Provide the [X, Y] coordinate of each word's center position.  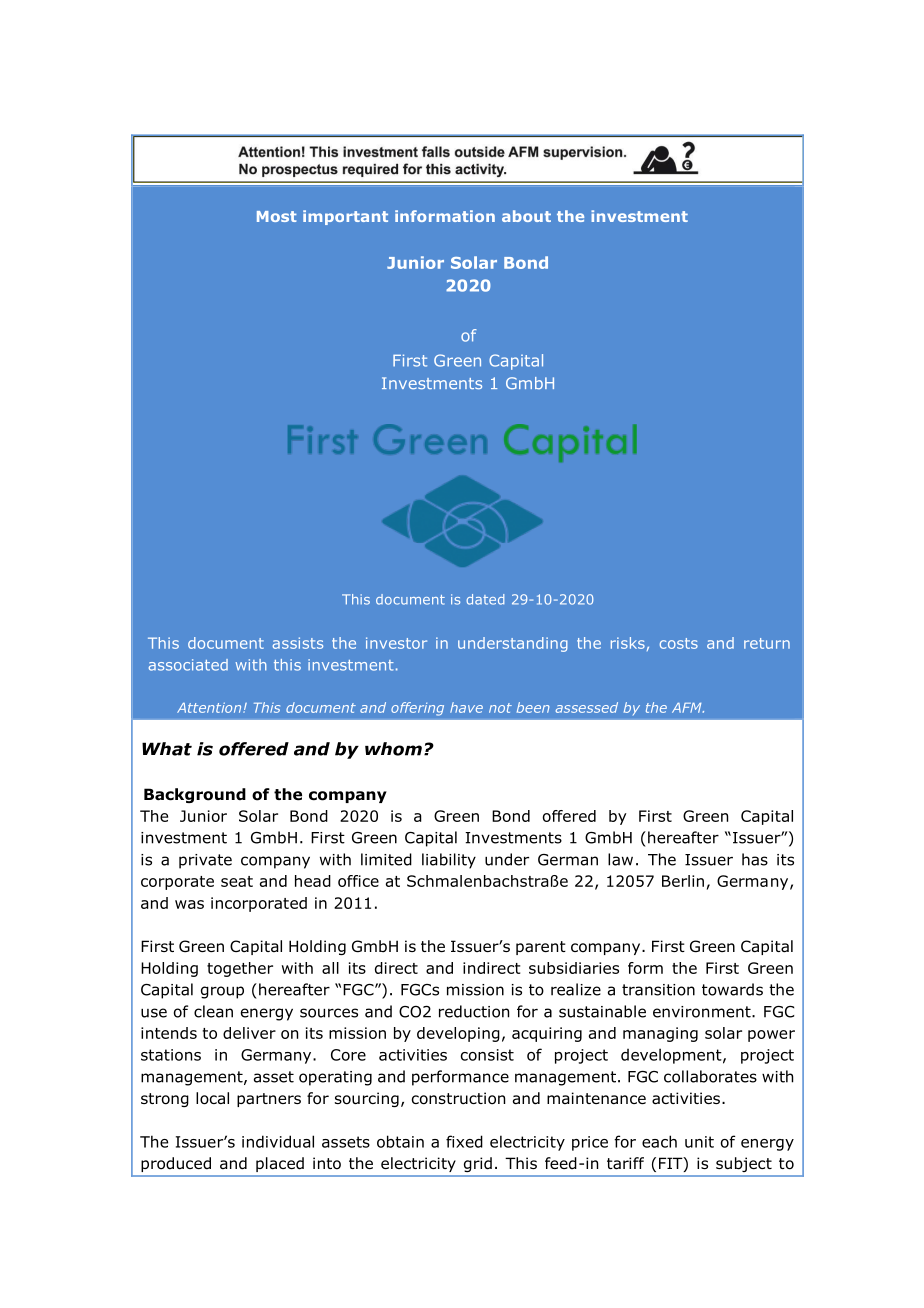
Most [277, 216]
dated [485, 599]
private [205, 861]
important [345, 217]
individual [278, 1141]
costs [679, 643]
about [526, 216]
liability [449, 861]
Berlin [683, 881]
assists [298, 643]
